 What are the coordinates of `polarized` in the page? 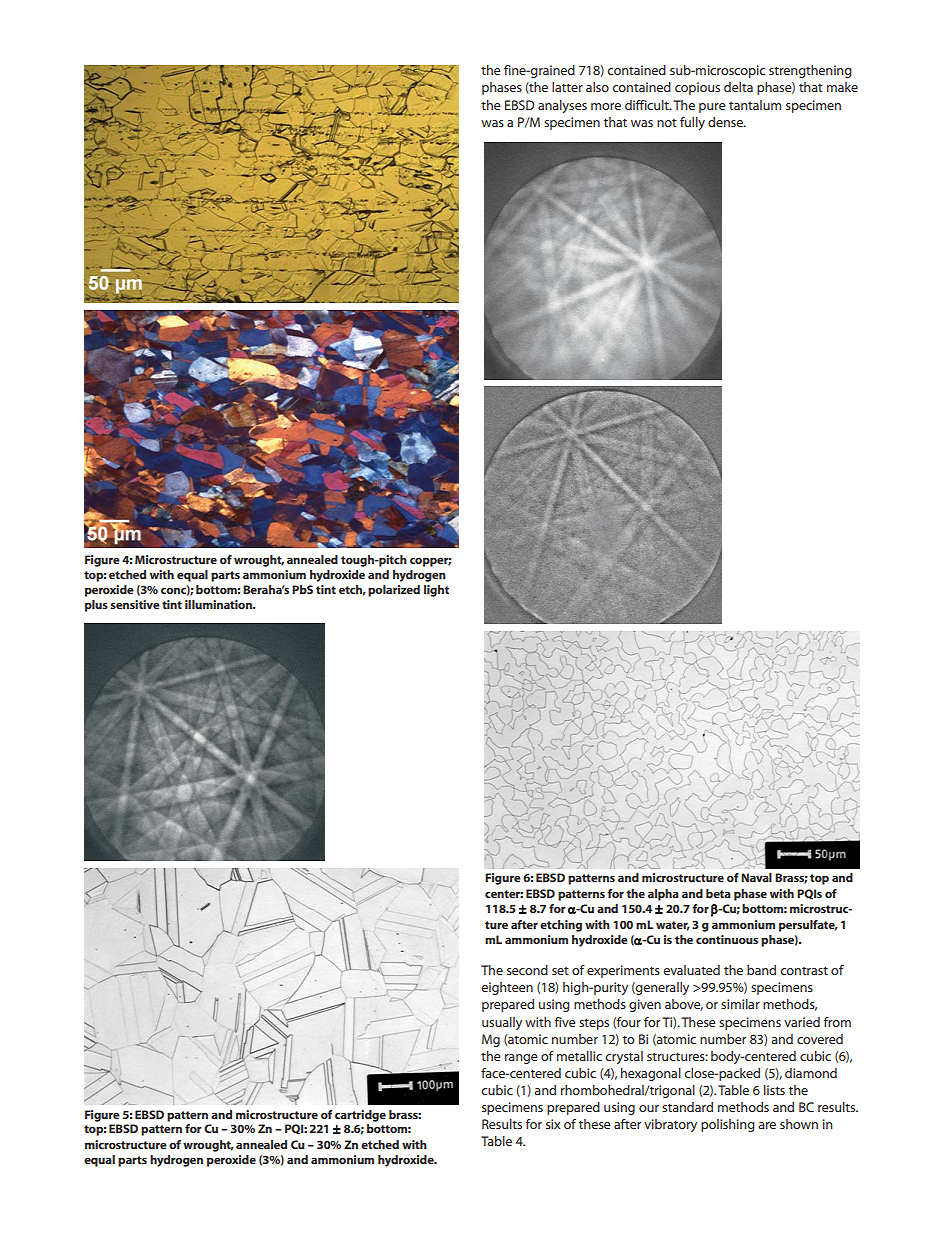 It's located at (394, 591).
